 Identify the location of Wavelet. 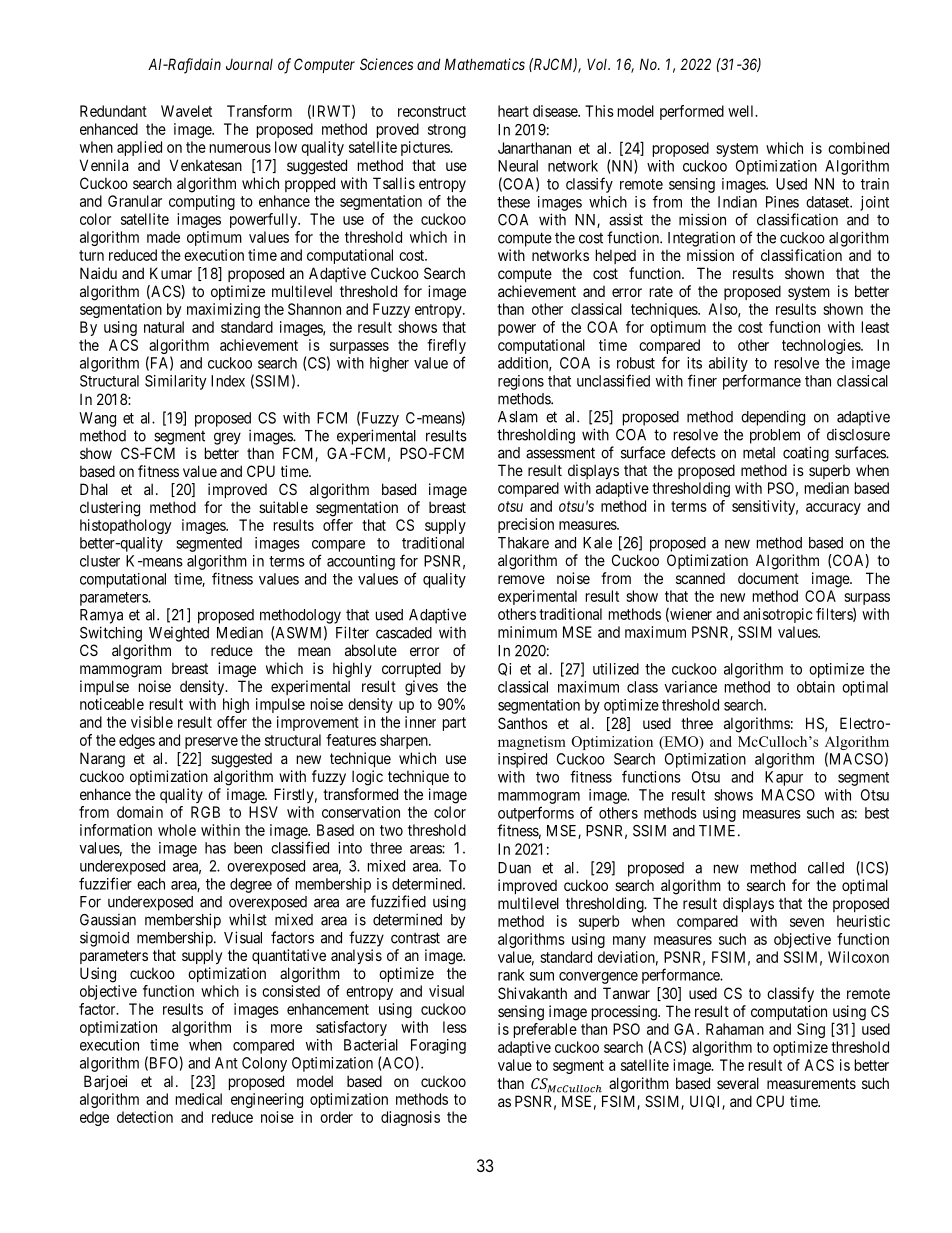
(186, 111).
